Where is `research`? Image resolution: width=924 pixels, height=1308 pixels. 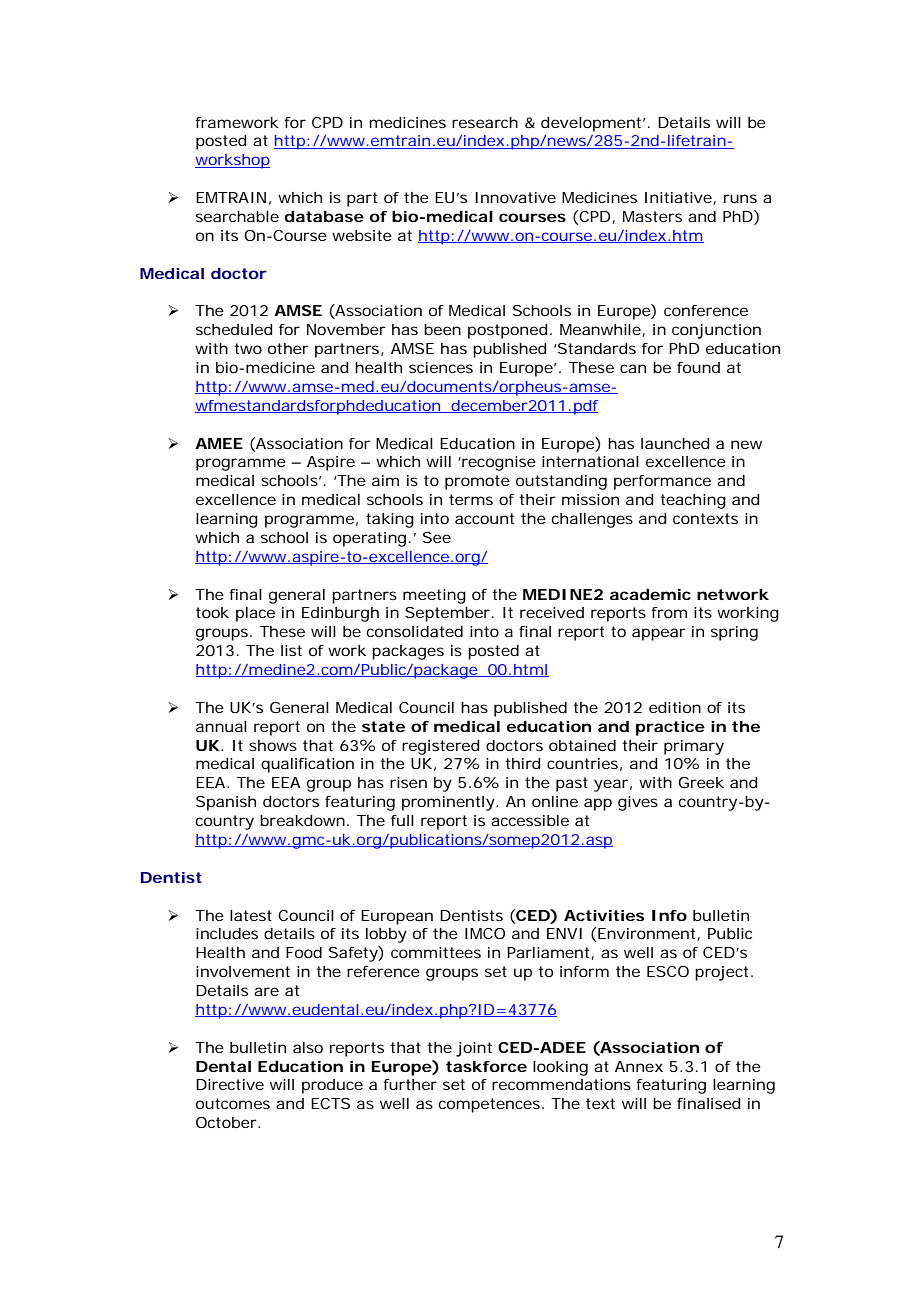 research is located at coordinates (485, 122).
